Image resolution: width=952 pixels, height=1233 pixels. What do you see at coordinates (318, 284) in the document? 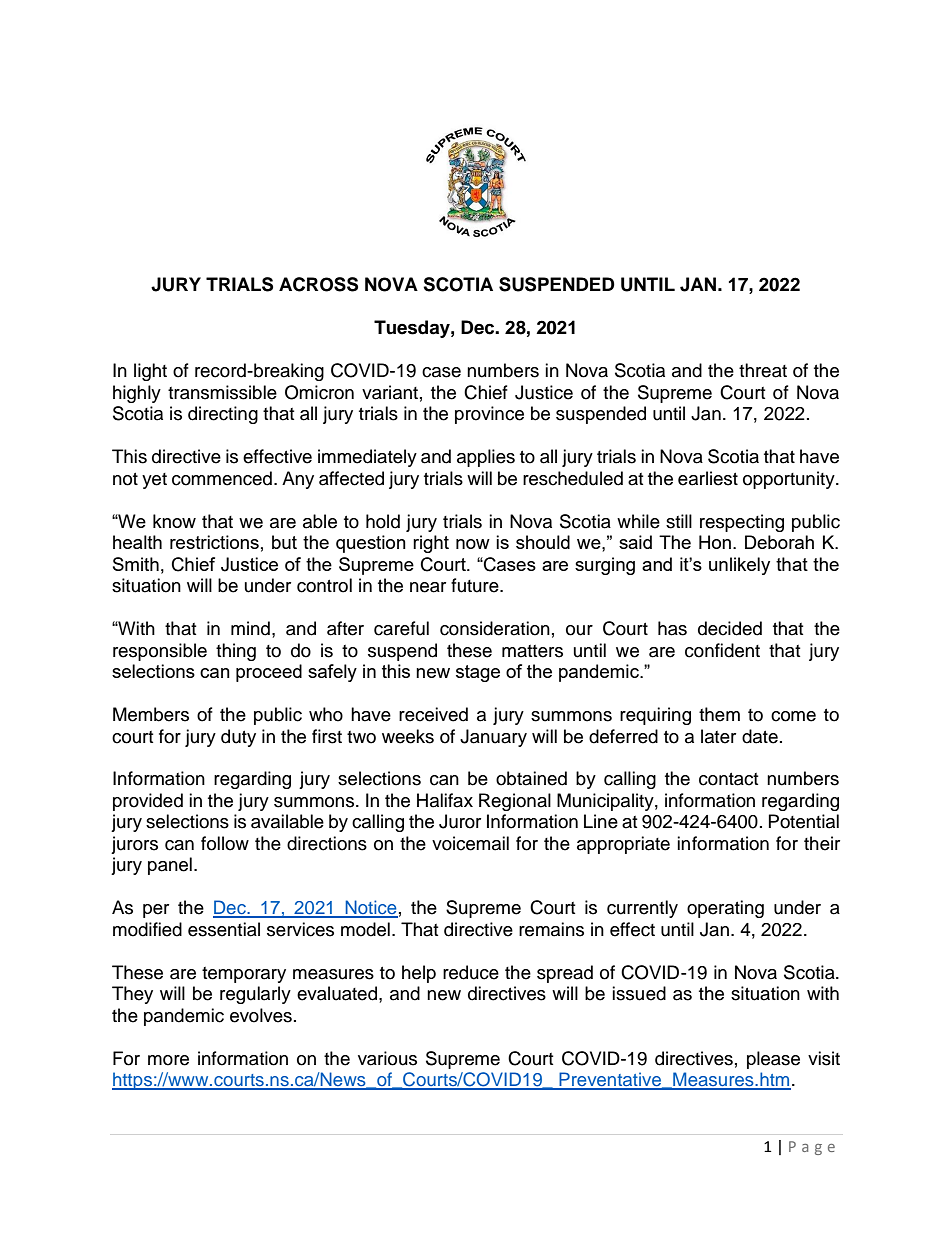
I see `ACROSS` at bounding box center [318, 284].
